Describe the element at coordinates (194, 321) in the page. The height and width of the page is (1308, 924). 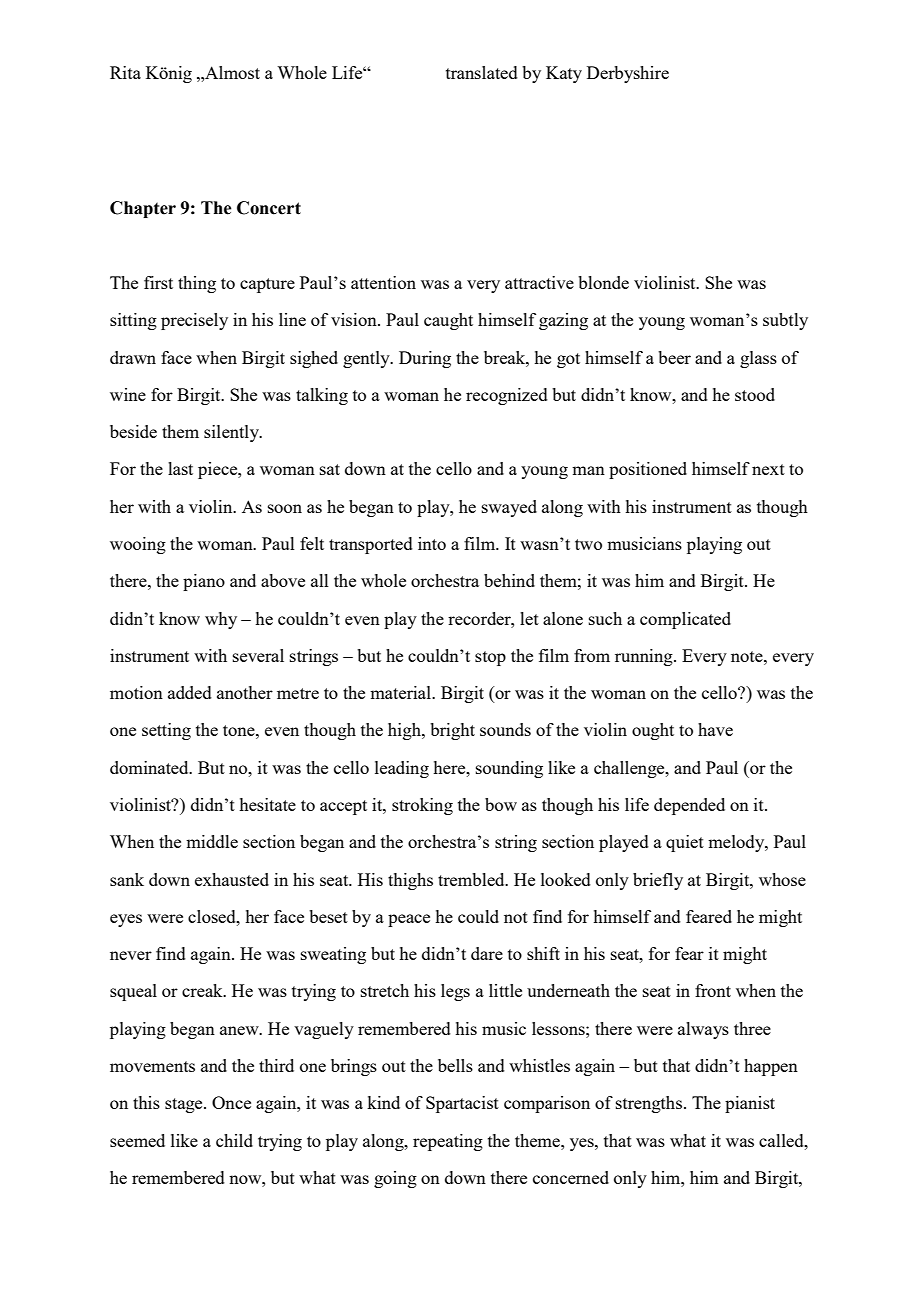
I see `precisely` at that location.
